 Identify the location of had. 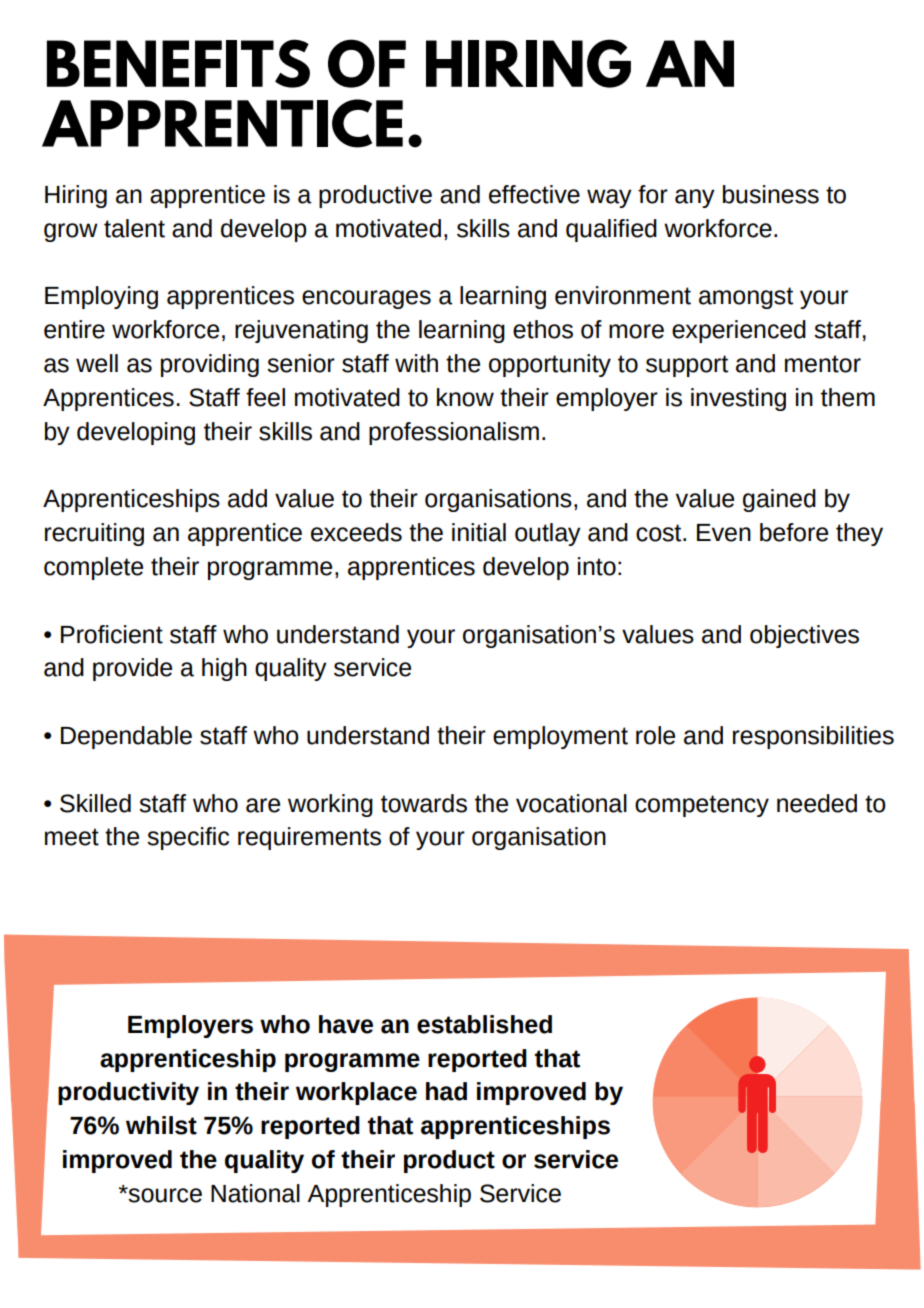
(446, 1091).
